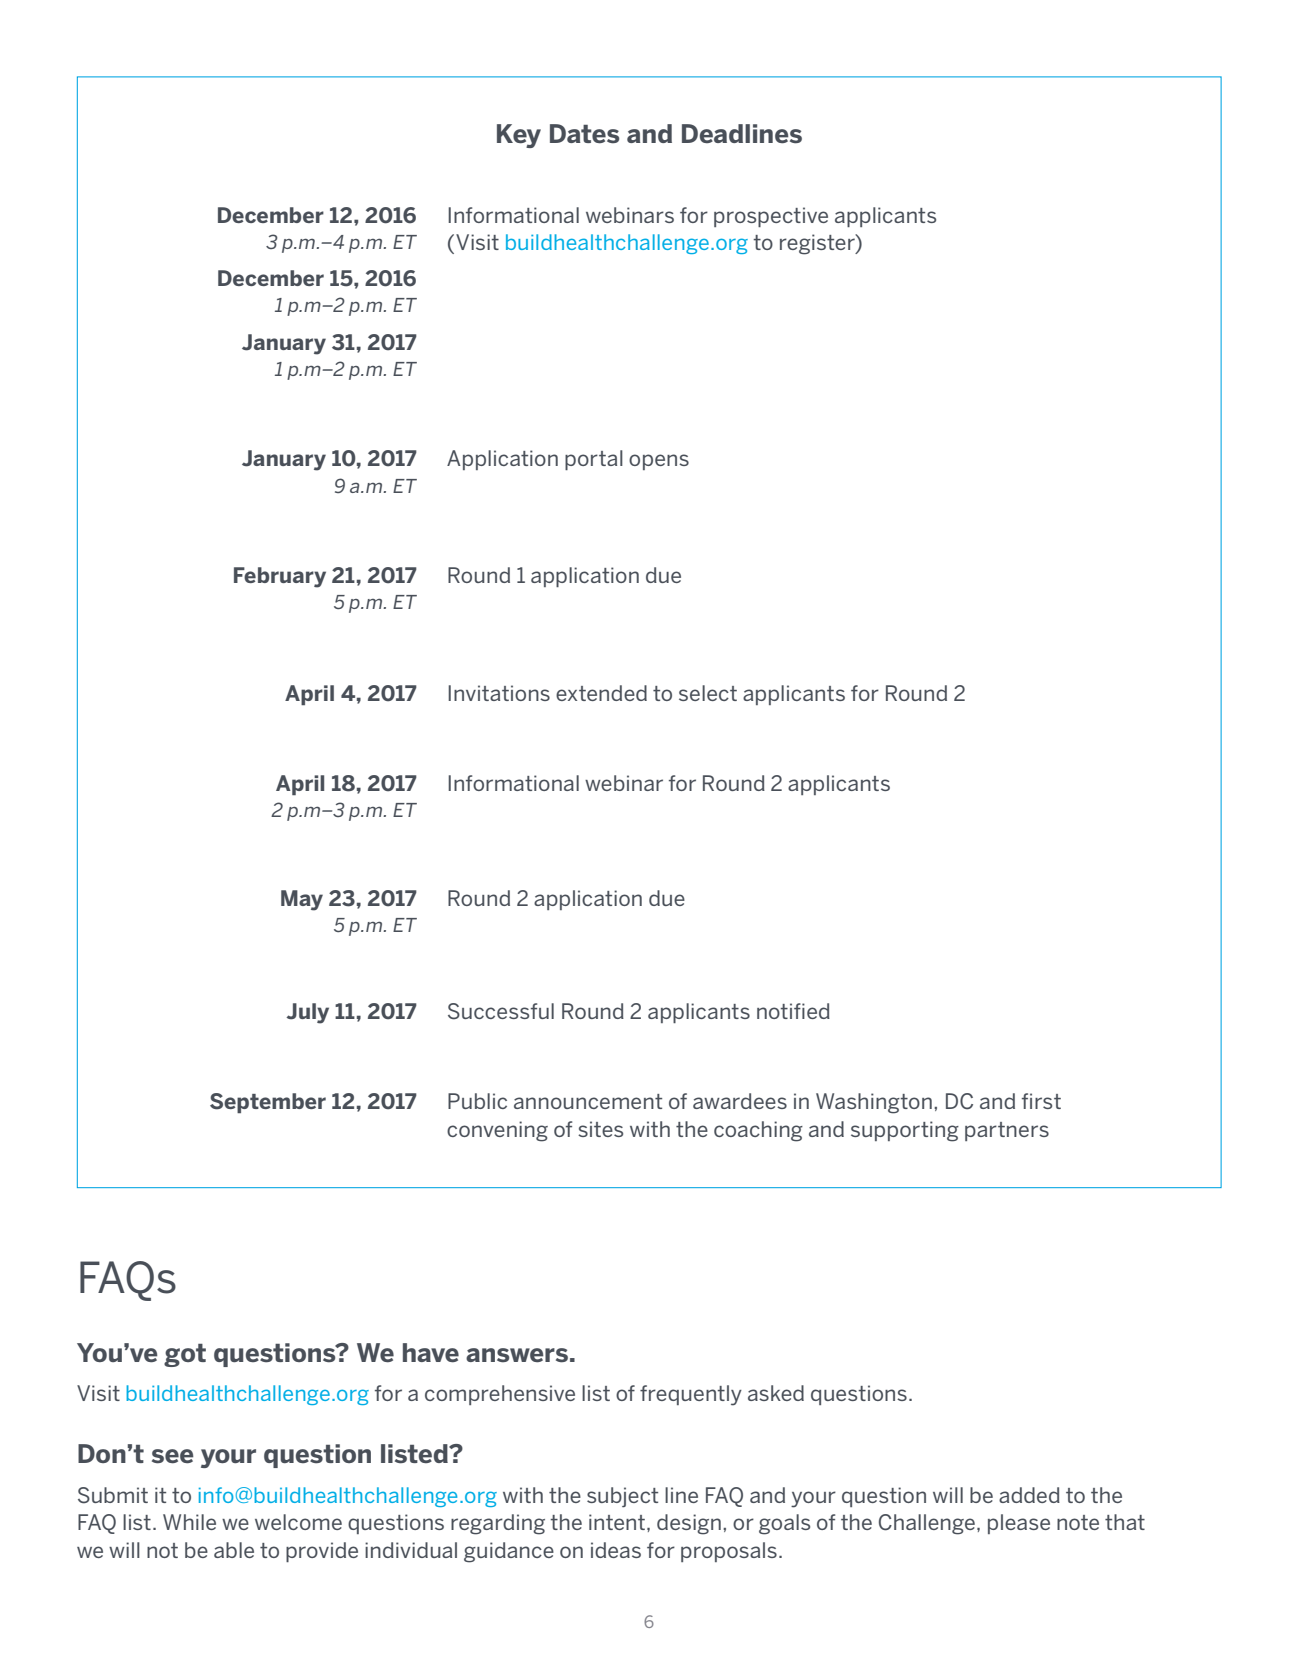  What do you see at coordinates (280, 577) in the screenshot?
I see `February` at bounding box center [280, 577].
